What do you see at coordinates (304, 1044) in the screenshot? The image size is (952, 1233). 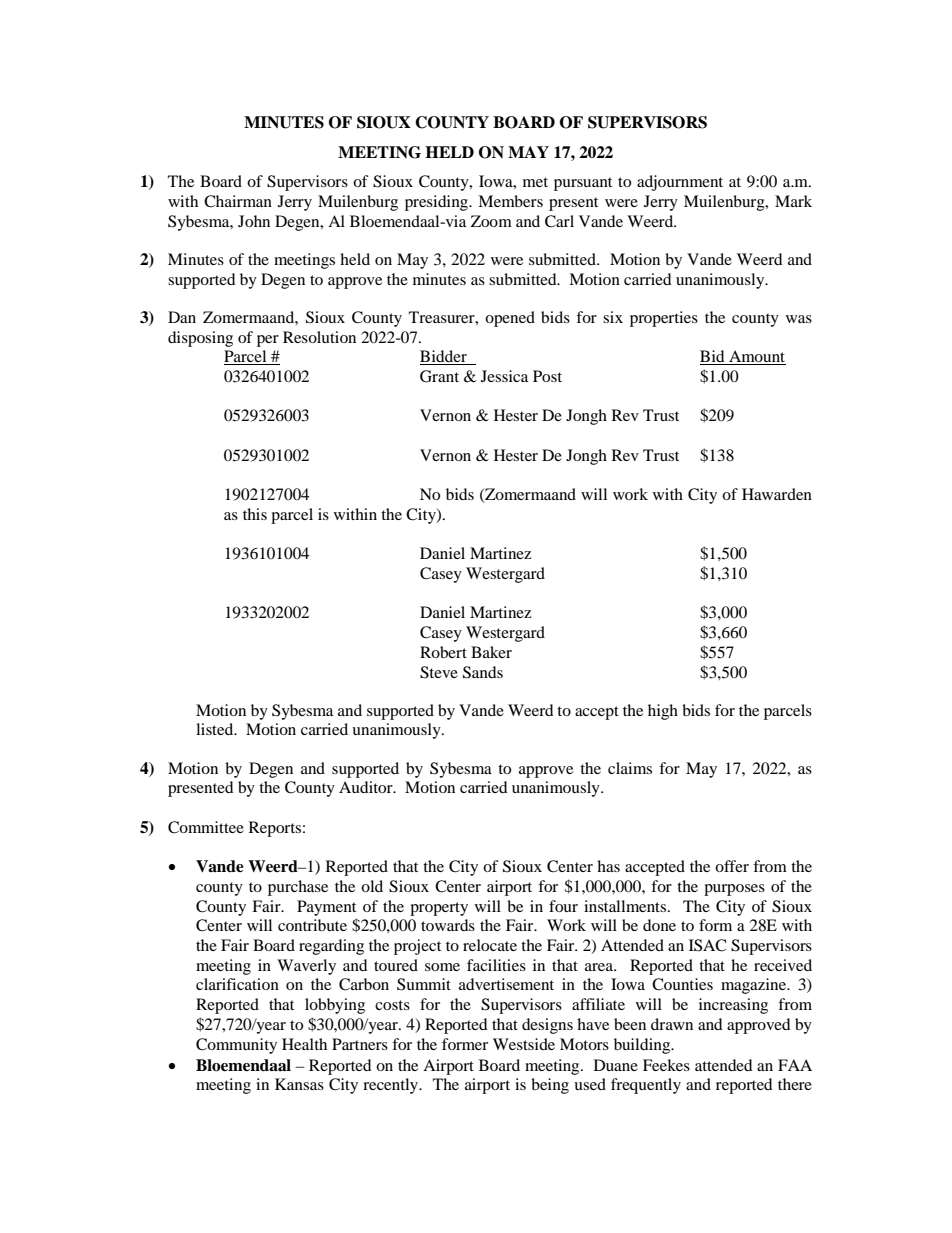 I see `Health` at bounding box center [304, 1044].
